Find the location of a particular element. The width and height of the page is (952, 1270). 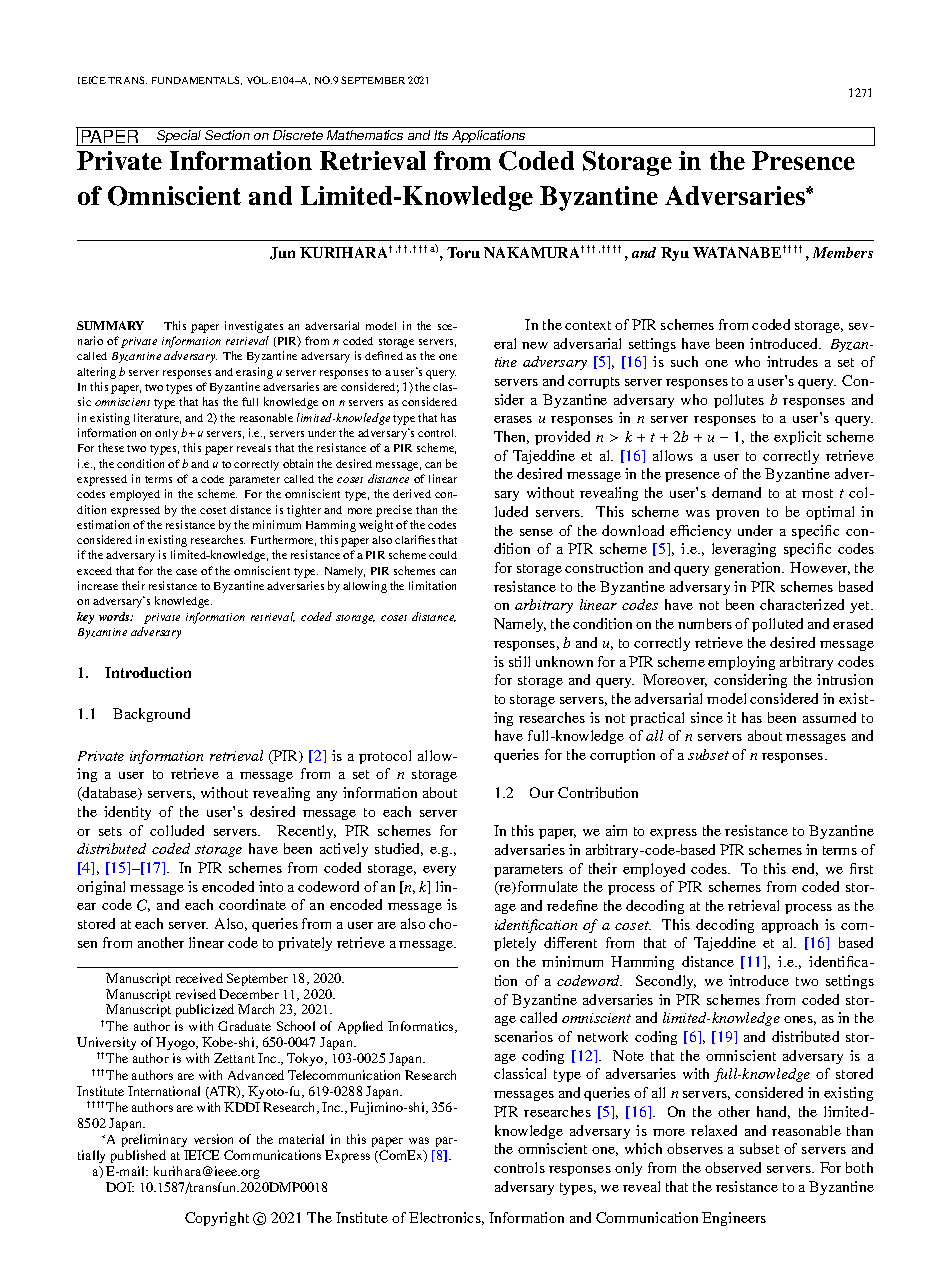

approach is located at coordinates (790, 926).
